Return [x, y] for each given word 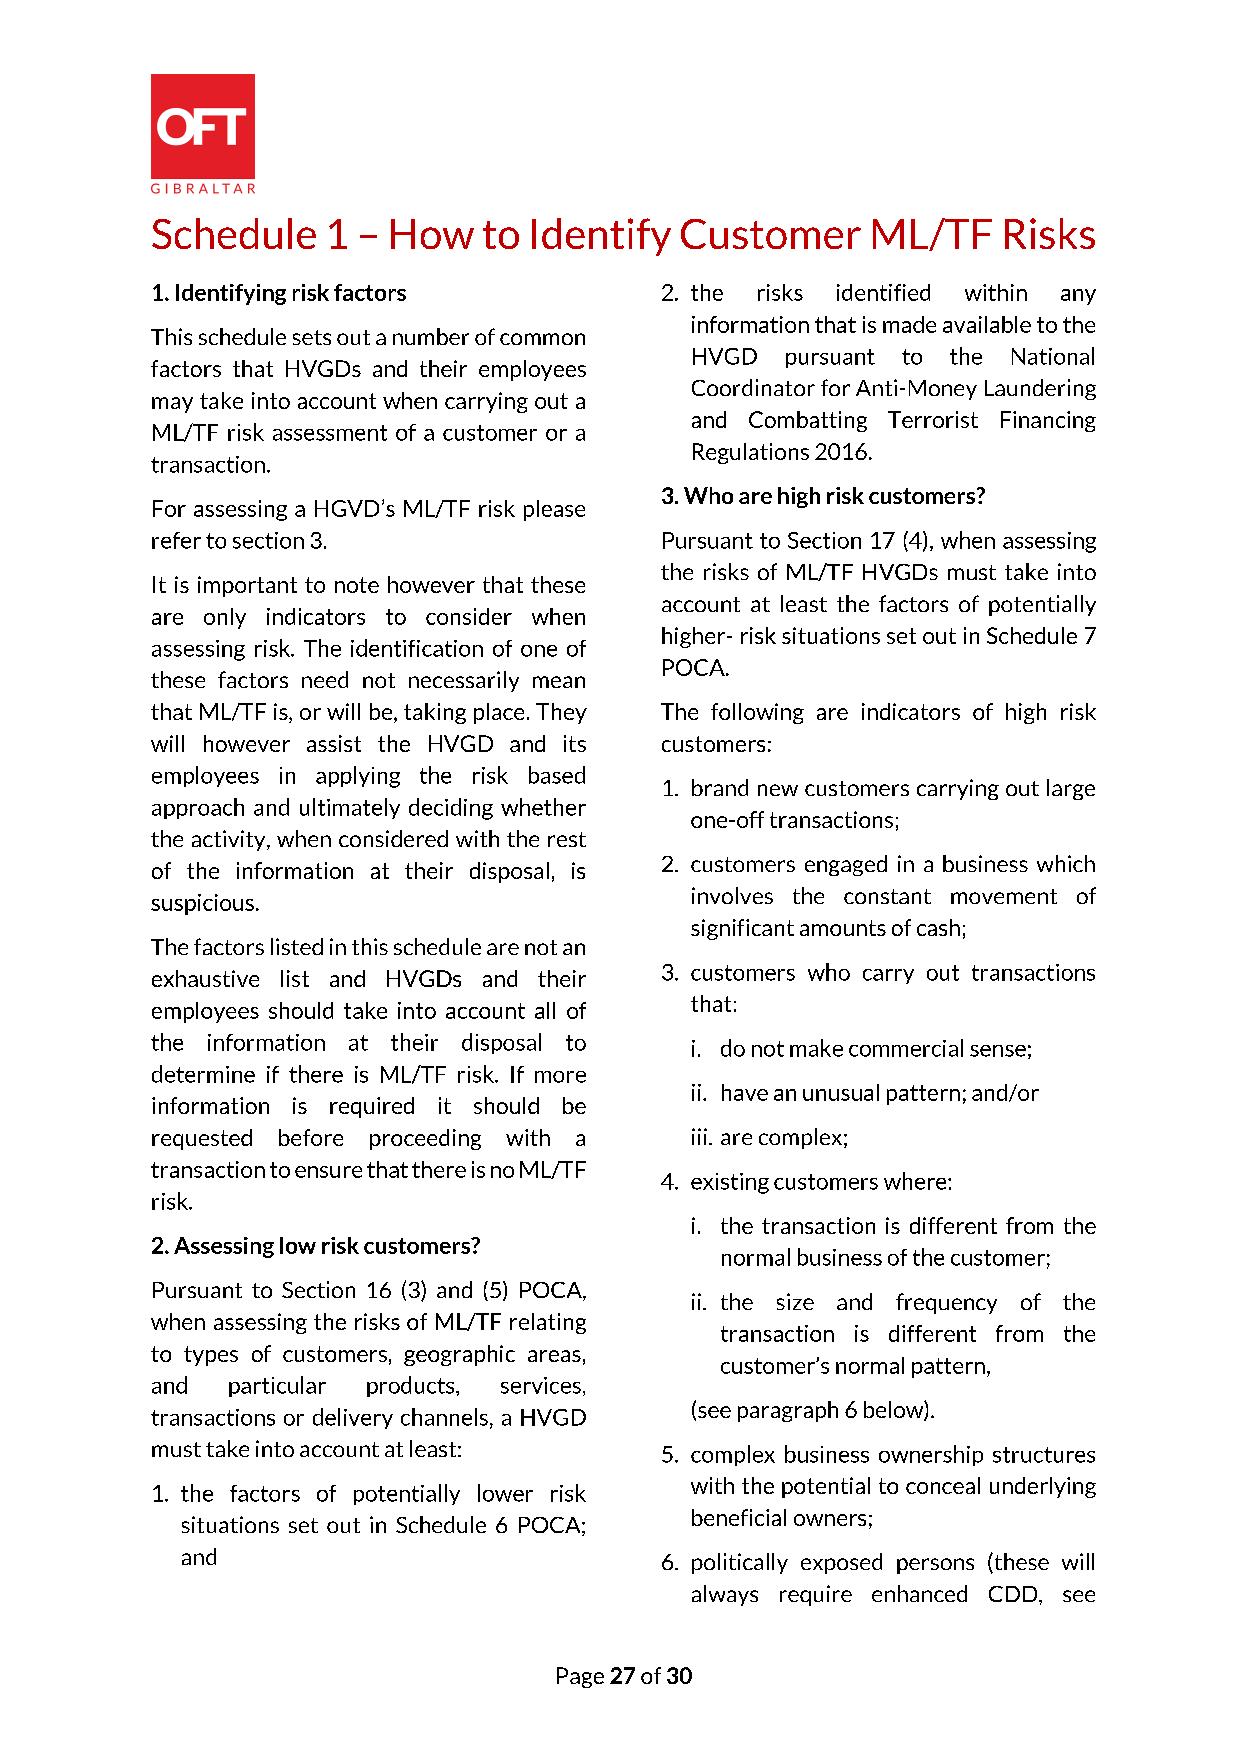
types [211, 1356]
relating [548, 1323]
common [542, 339]
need [325, 679]
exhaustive [205, 978]
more [560, 1077]
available [987, 324]
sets [312, 337]
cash [938, 927]
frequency [946, 1303]
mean [559, 682]
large [1071, 789]
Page [580, 1677]
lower [505, 1493]
